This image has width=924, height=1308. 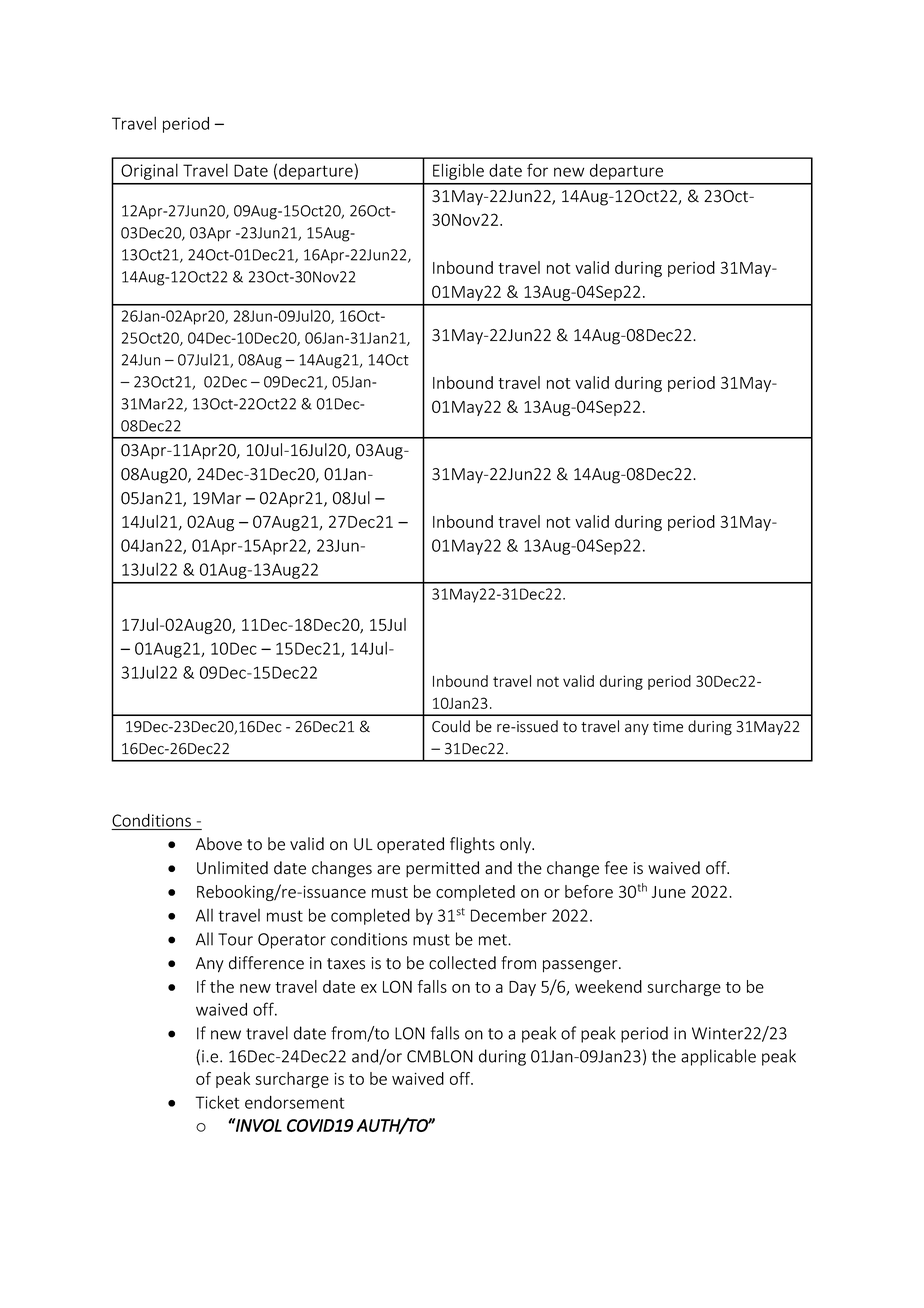 What do you see at coordinates (472, 845) in the image?
I see `flights` at bounding box center [472, 845].
